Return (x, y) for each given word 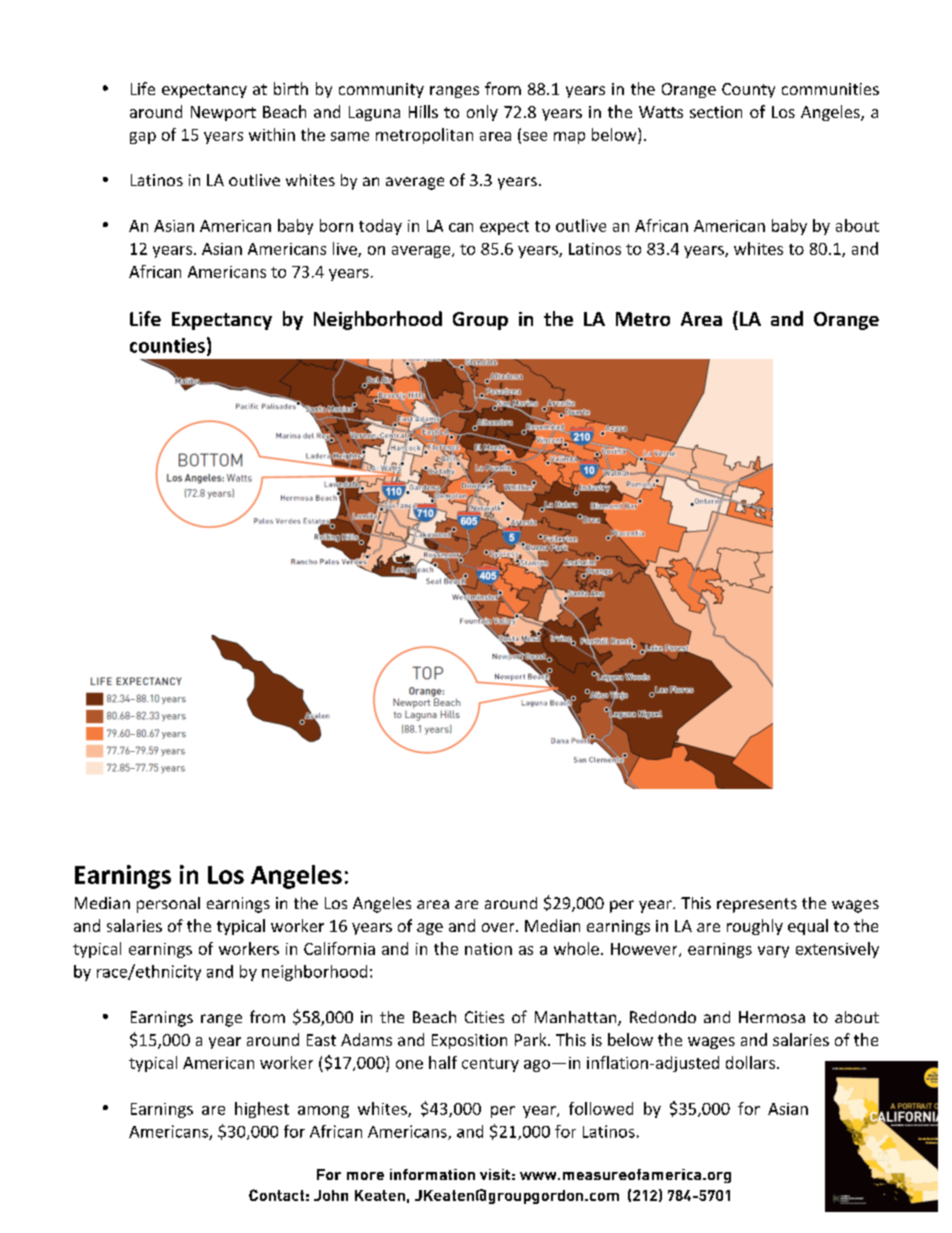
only (482, 113)
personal (168, 905)
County (748, 90)
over (499, 927)
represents (757, 905)
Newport (223, 113)
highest (262, 1110)
